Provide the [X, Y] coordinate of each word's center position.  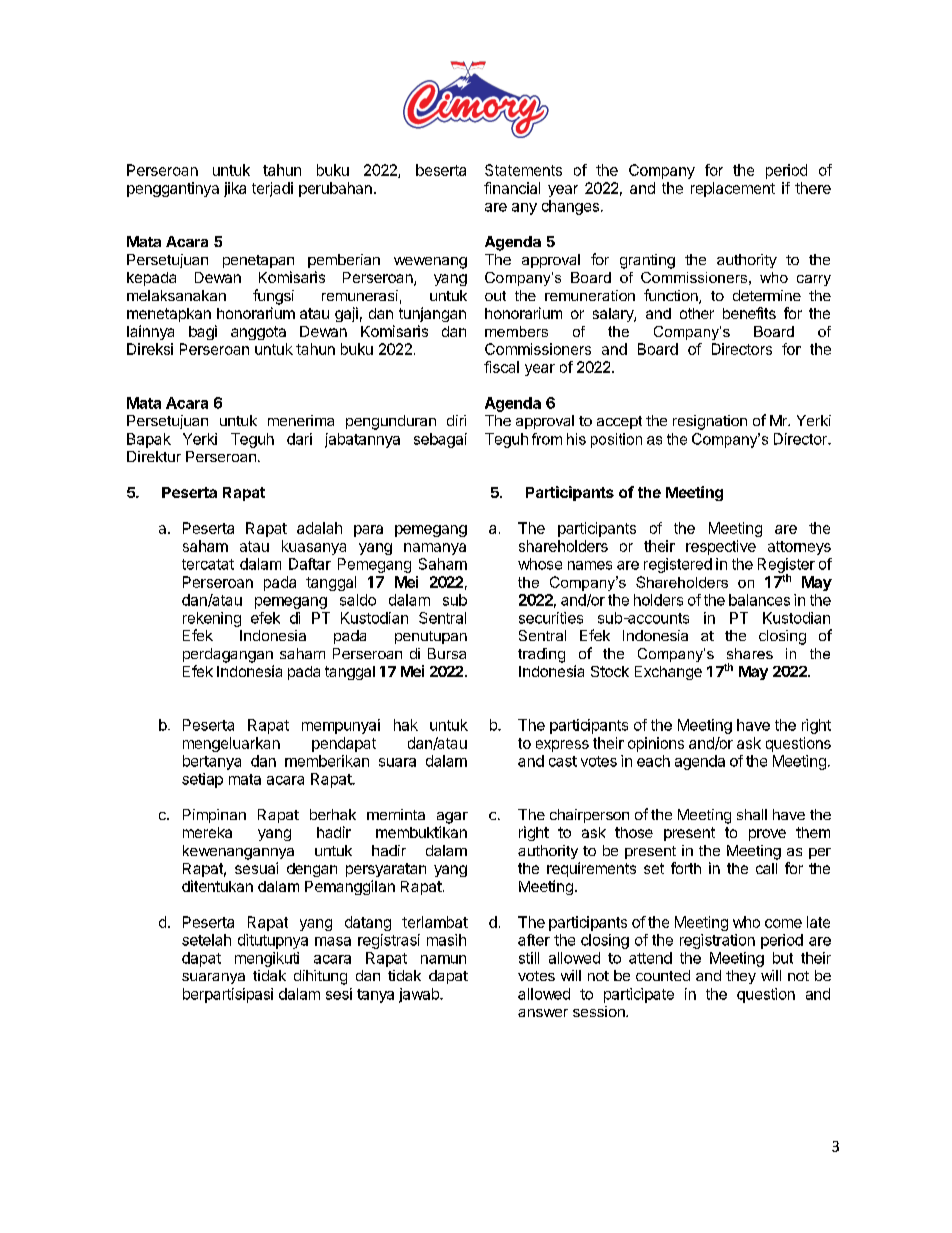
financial [512, 188]
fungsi [273, 297]
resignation [710, 422]
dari [299, 439]
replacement [733, 189]
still [529, 958]
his [576, 439]
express [562, 746]
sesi [339, 994]
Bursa [447, 653]
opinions [656, 744]
